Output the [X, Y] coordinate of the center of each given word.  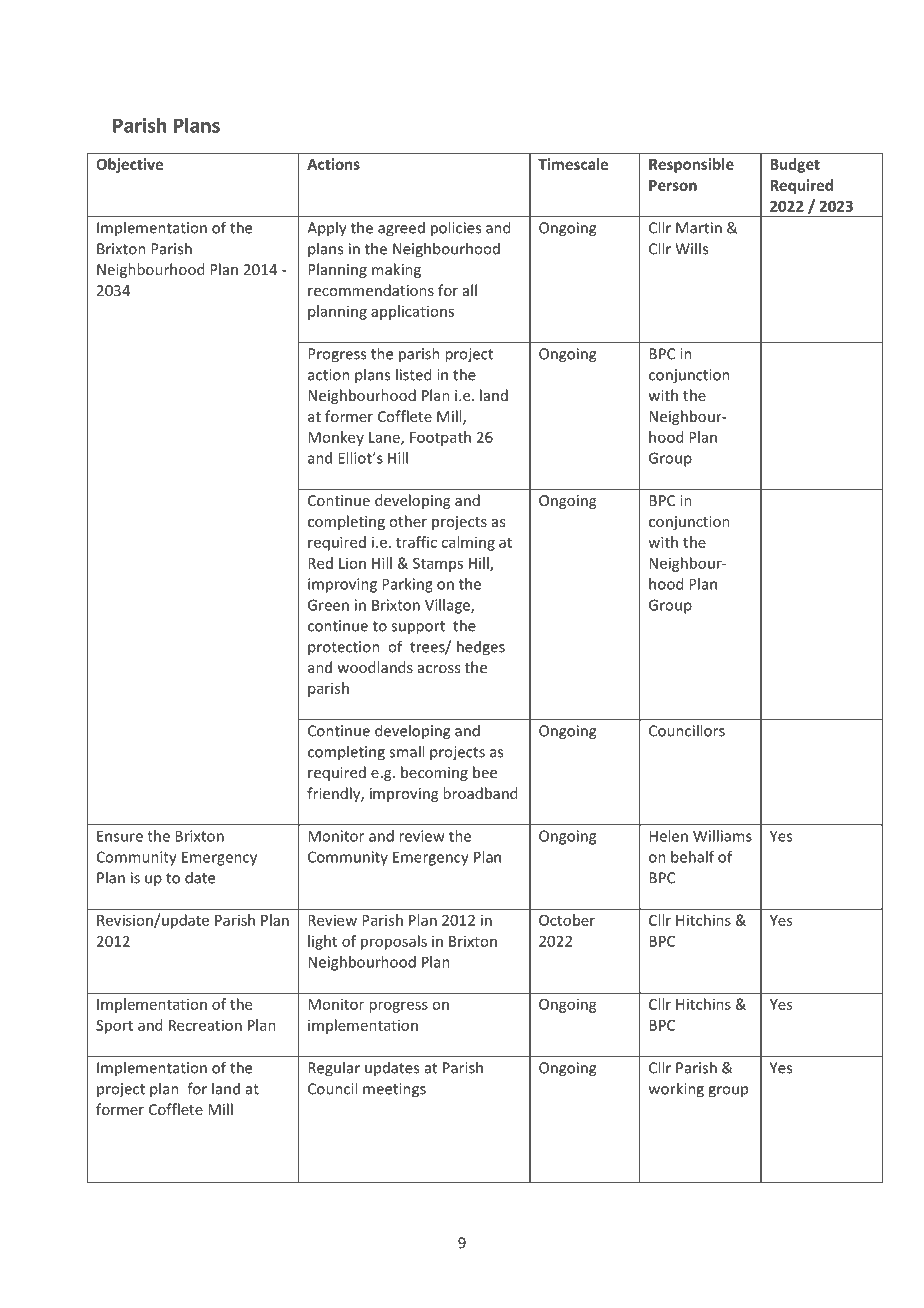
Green [328, 605]
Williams [722, 836]
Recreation [205, 1025]
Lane [385, 438]
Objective [129, 165]
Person [673, 185]
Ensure [120, 836]
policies [456, 229]
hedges [481, 648]
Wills [691, 248]
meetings [394, 1090]
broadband [480, 793]
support [418, 628]
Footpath [440, 438]
